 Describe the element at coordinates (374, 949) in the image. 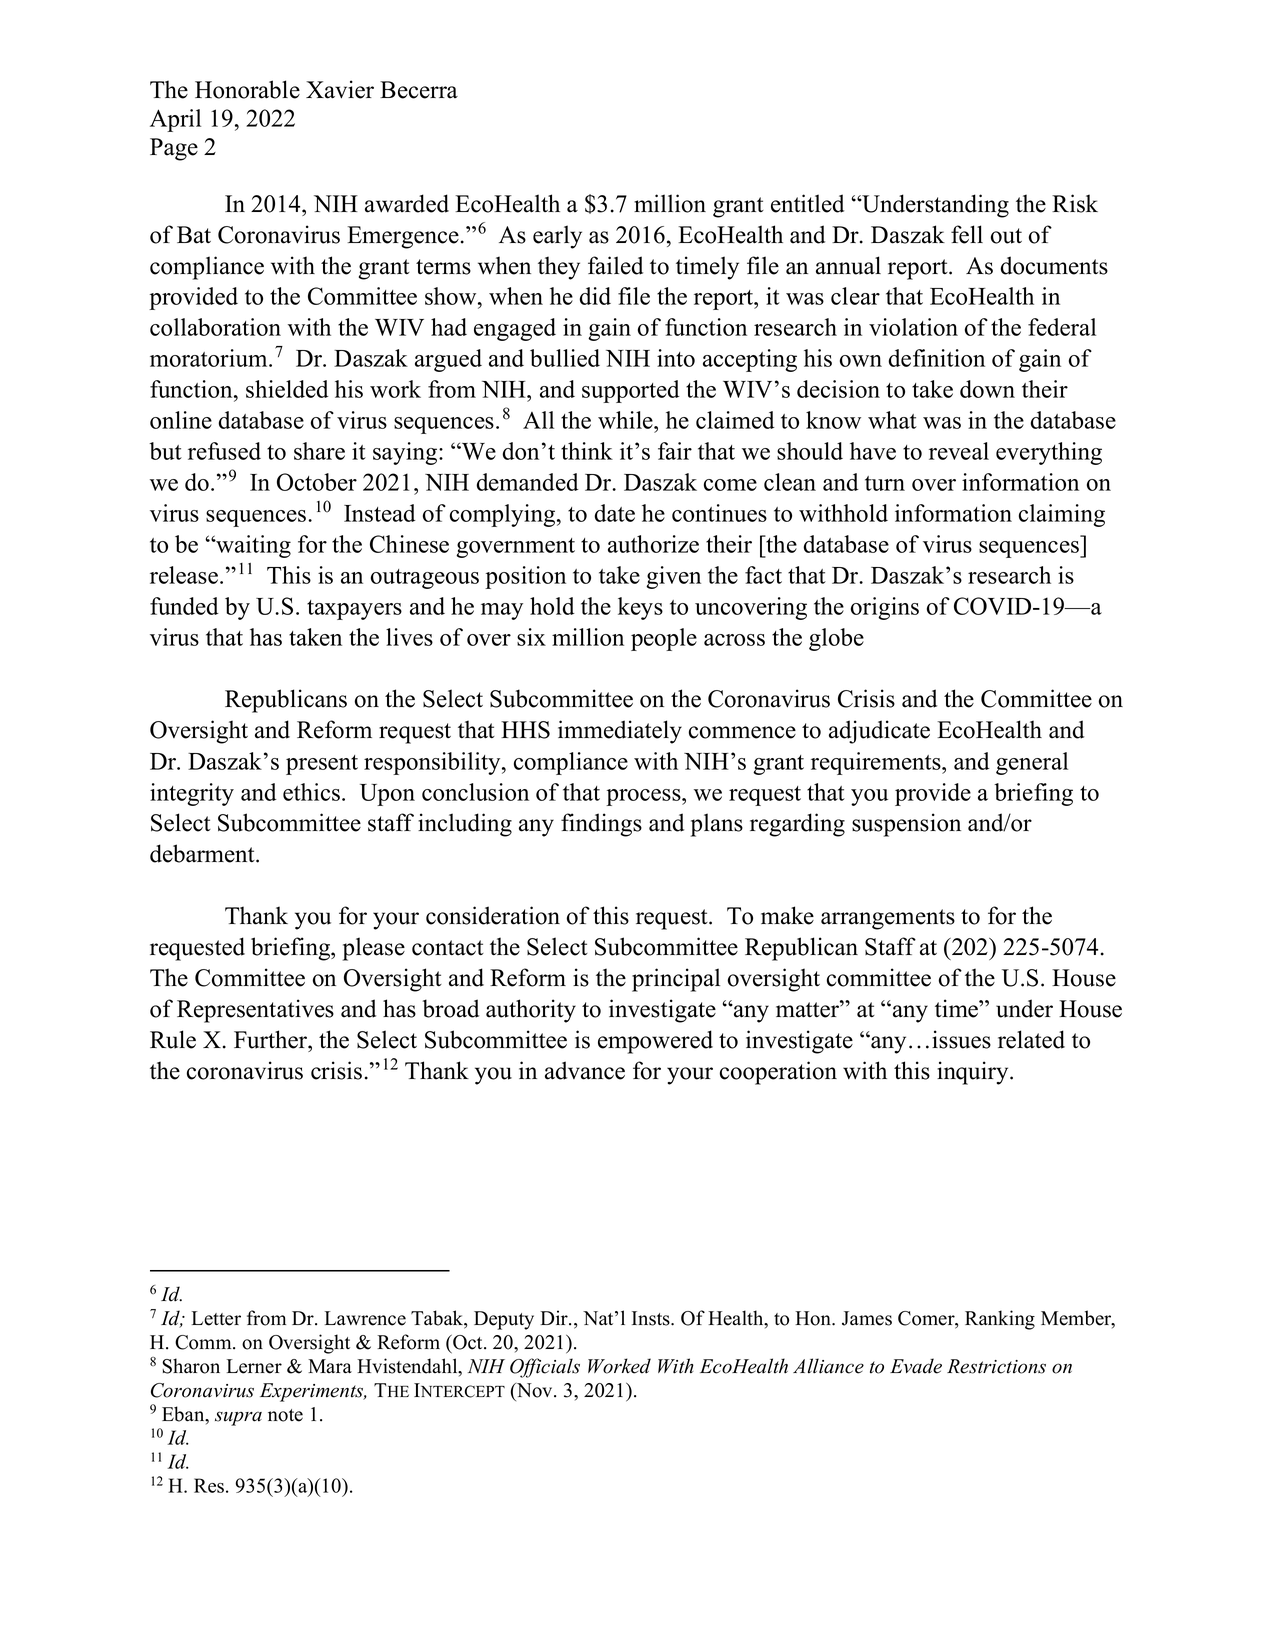

I see `please` at that location.
